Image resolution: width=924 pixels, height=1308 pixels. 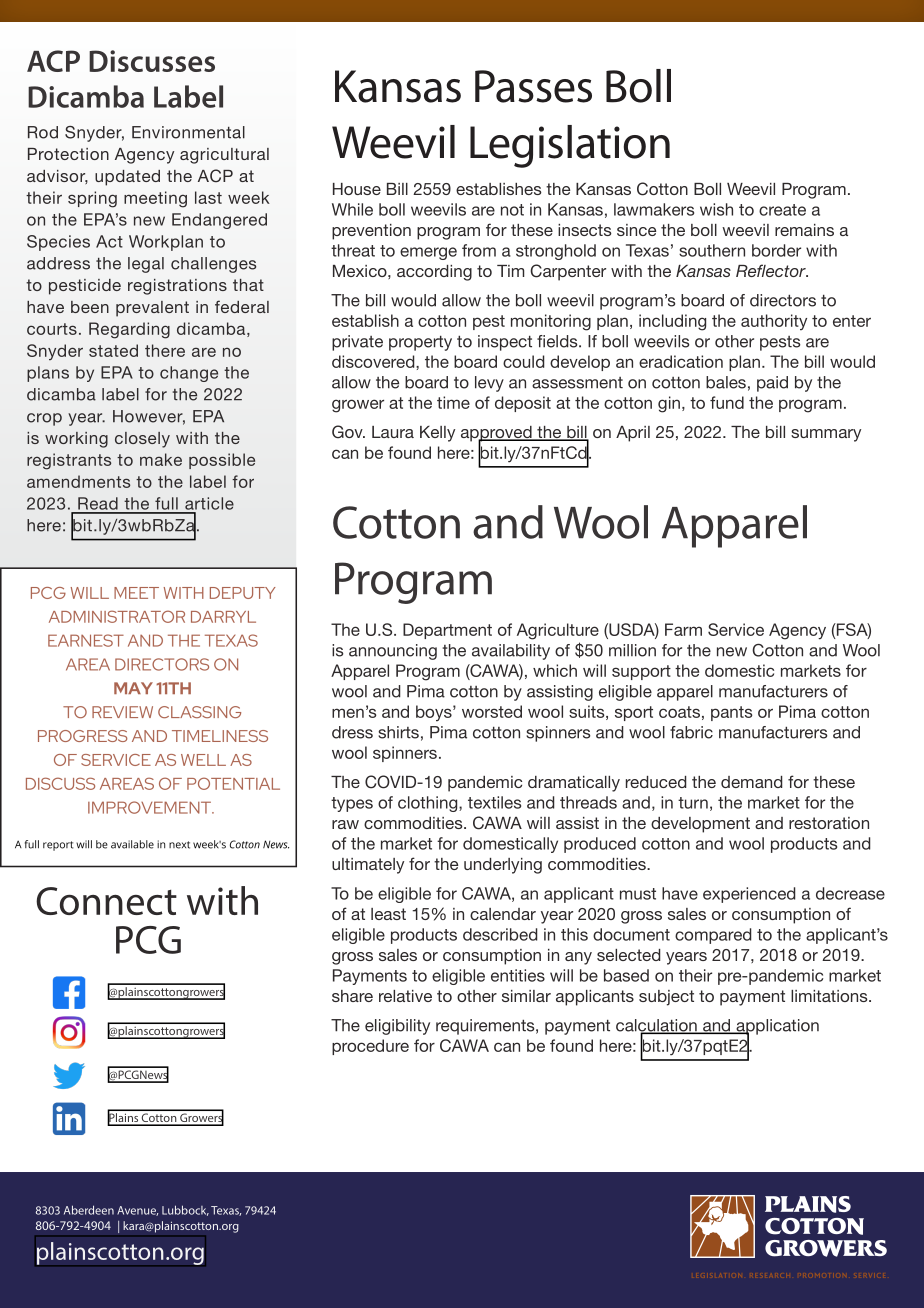 What do you see at coordinates (782, 210) in the image?
I see `create` at bounding box center [782, 210].
